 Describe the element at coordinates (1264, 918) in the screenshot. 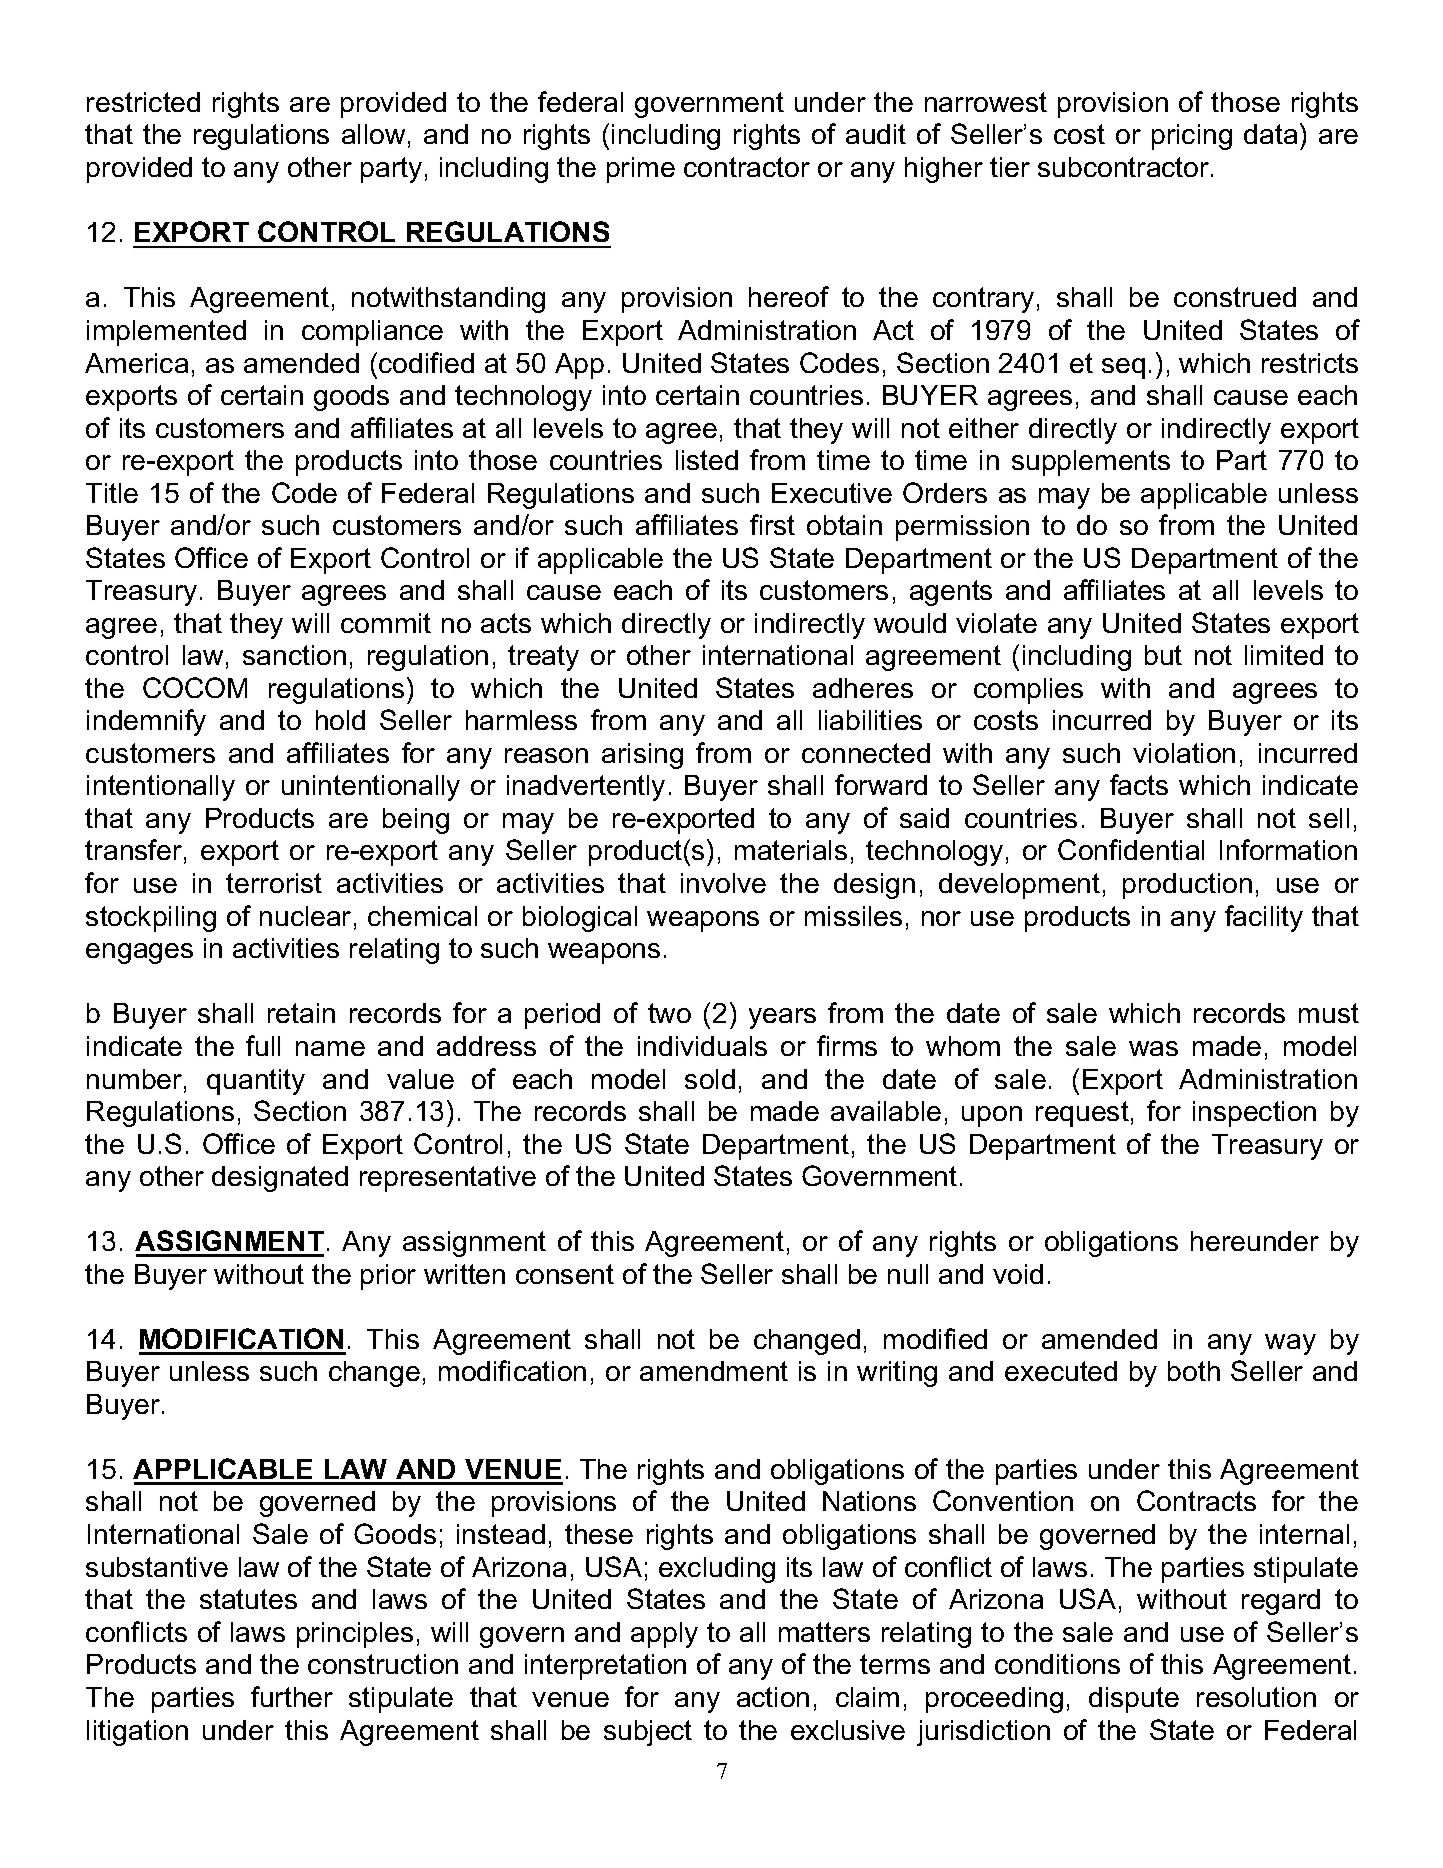

I see `facility` at that location.
